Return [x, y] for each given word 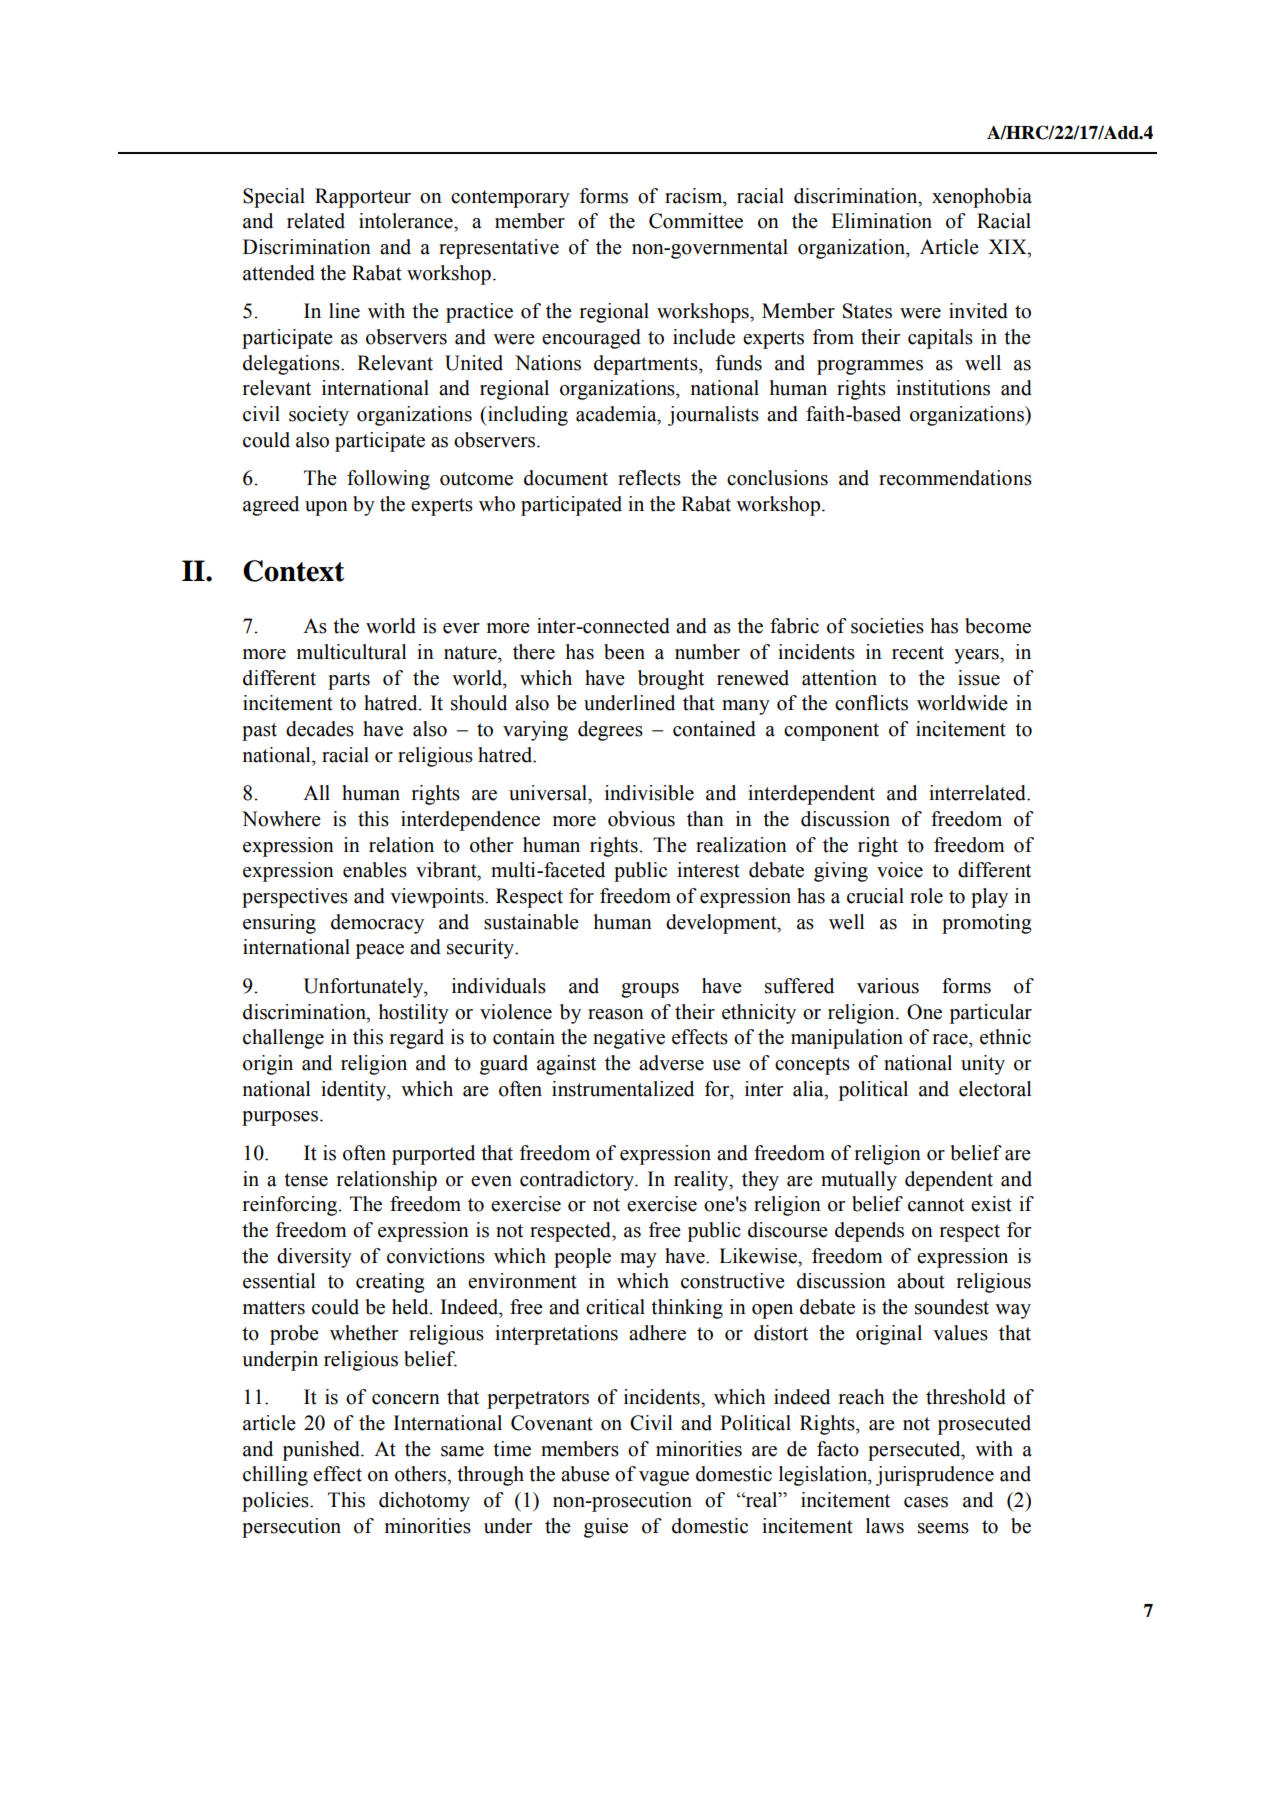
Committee [696, 221]
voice [900, 870]
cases [926, 1502]
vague [664, 1478]
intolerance [407, 221]
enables [375, 870]
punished [322, 1451]
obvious [641, 819]
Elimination [881, 221]
